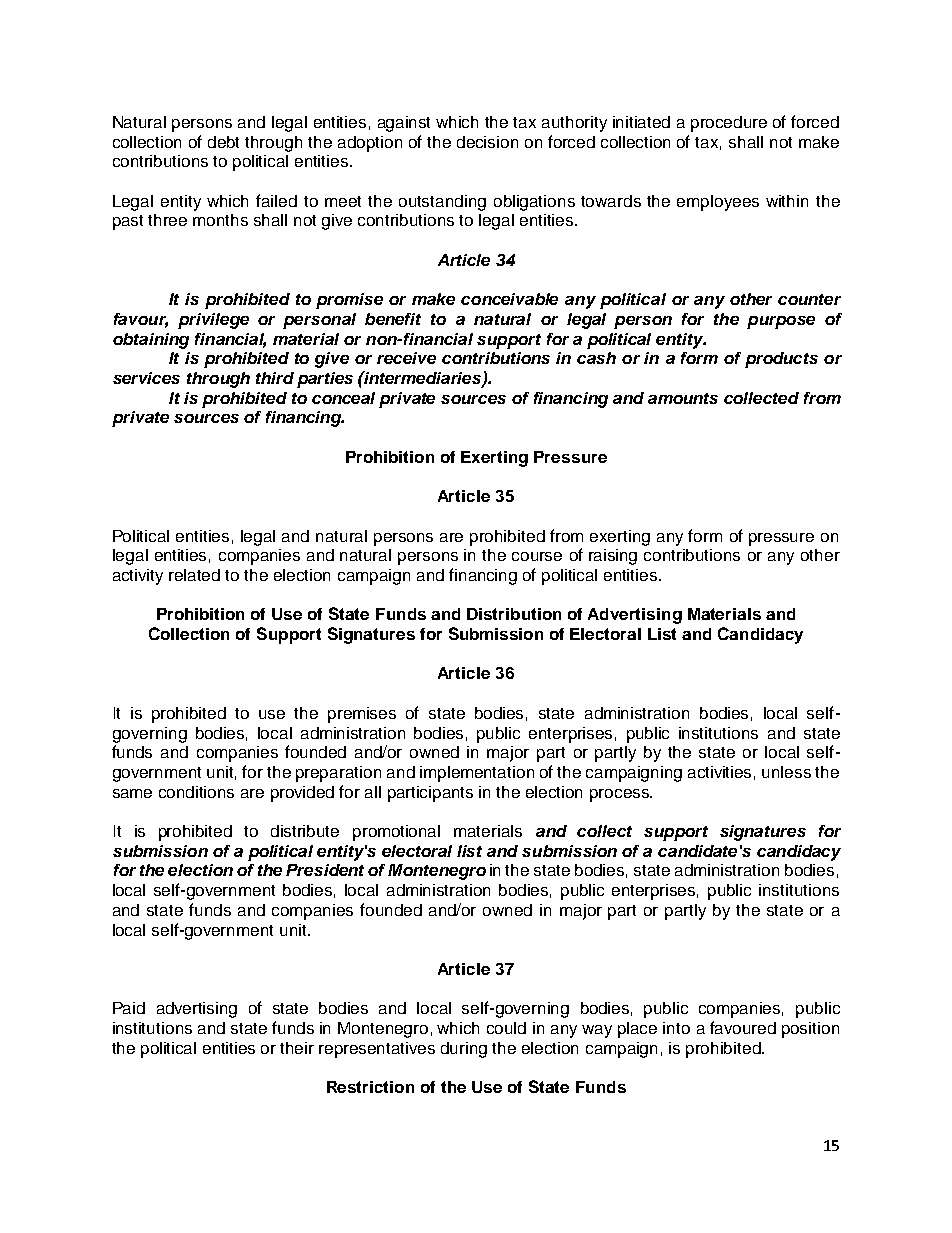 Image resolution: width=952 pixels, height=1233 pixels. Describe the element at coordinates (613, 557) in the image. I see `raising` at that location.
